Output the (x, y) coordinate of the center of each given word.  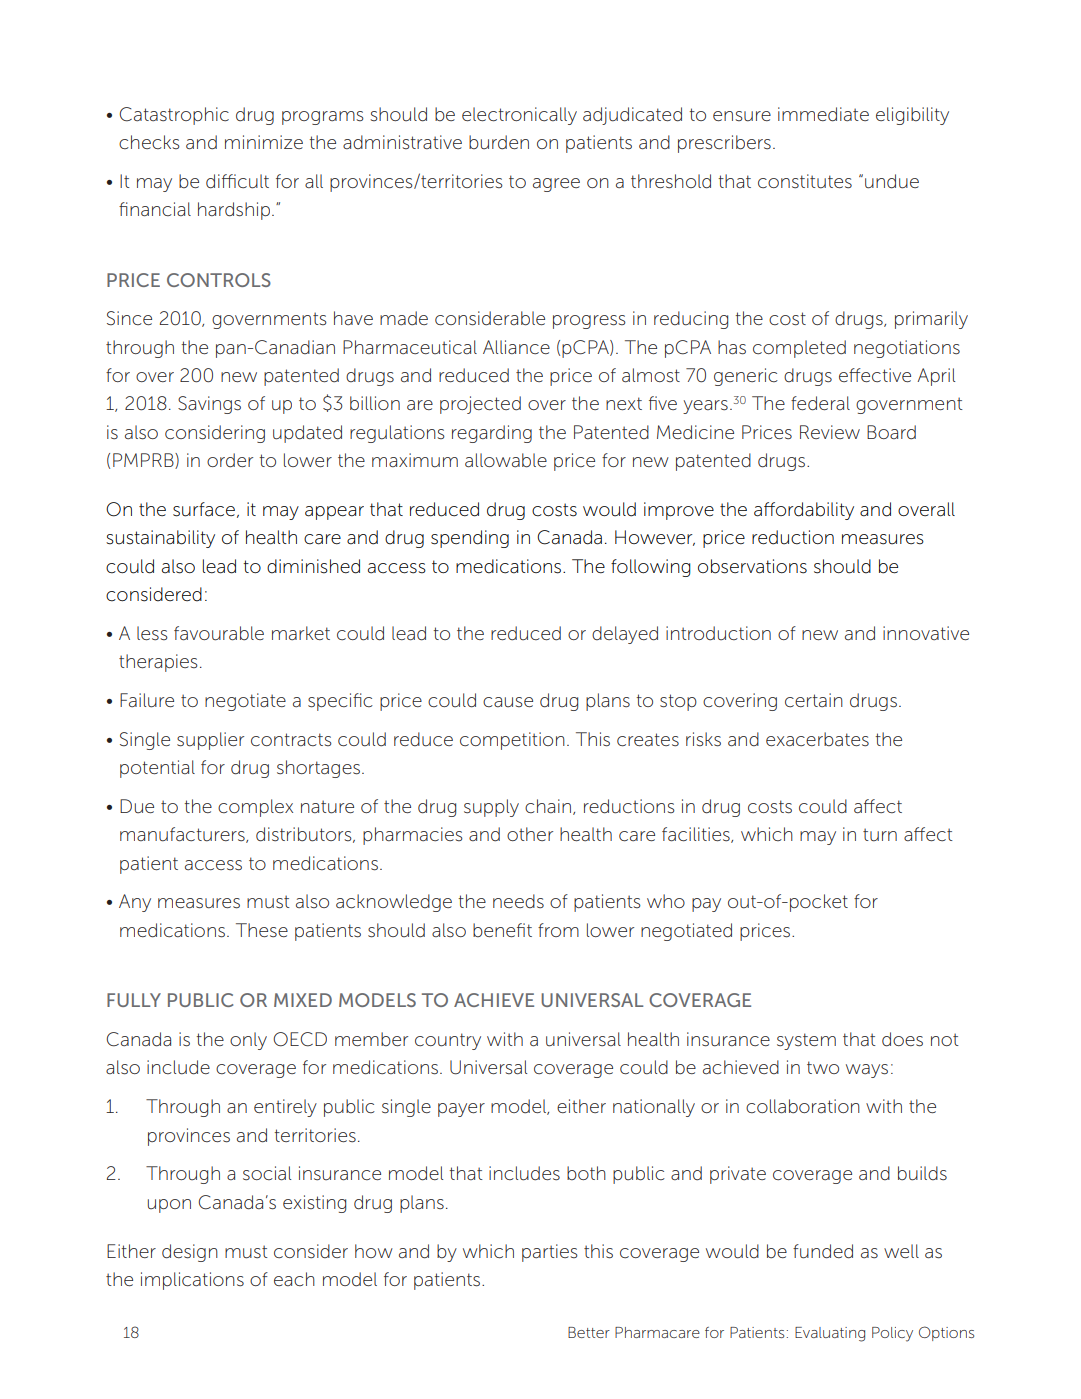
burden (499, 142)
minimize (264, 142)
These (262, 930)
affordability (804, 511)
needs (518, 901)
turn (880, 835)
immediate (823, 114)
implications (192, 1281)
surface (204, 509)
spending (470, 539)
